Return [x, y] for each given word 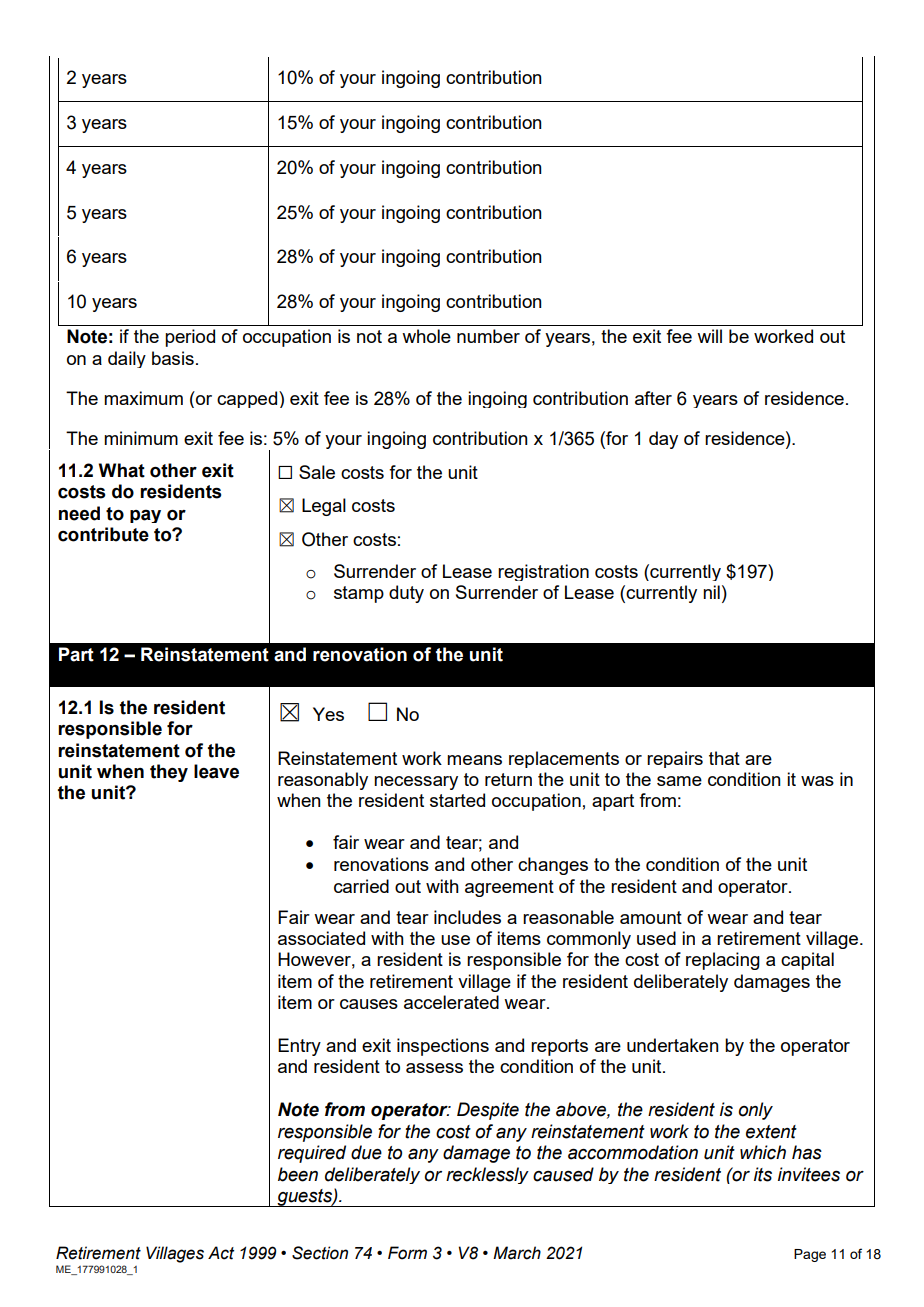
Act [221, 1253]
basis [173, 358]
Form [407, 1253]
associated [321, 938]
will [709, 336]
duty [406, 594]
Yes [328, 714]
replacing [723, 961]
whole [426, 336]
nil [711, 592]
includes [467, 917]
